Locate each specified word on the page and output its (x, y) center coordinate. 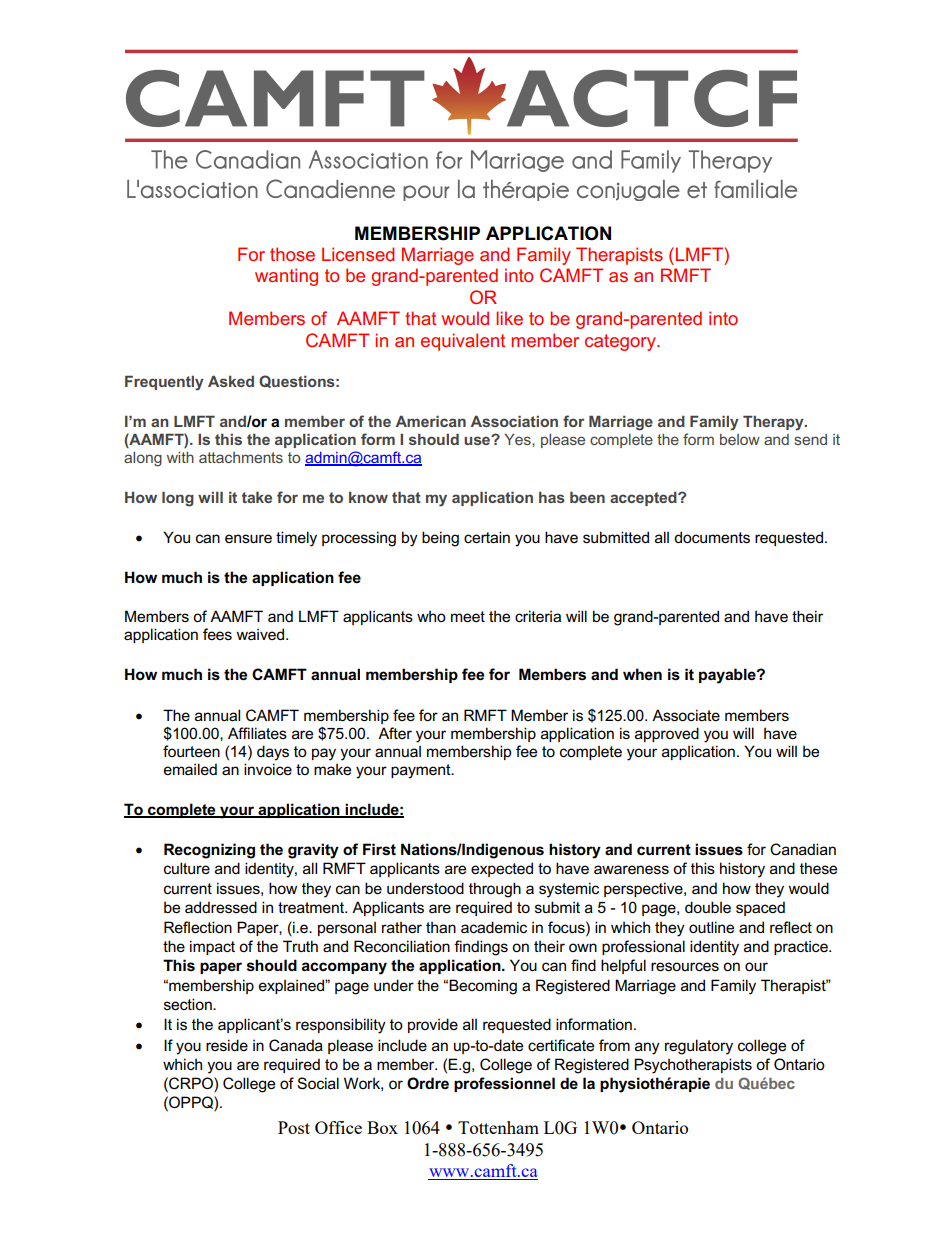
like (509, 318)
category (621, 342)
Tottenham (498, 1127)
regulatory (699, 1047)
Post (294, 1127)
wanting (286, 277)
